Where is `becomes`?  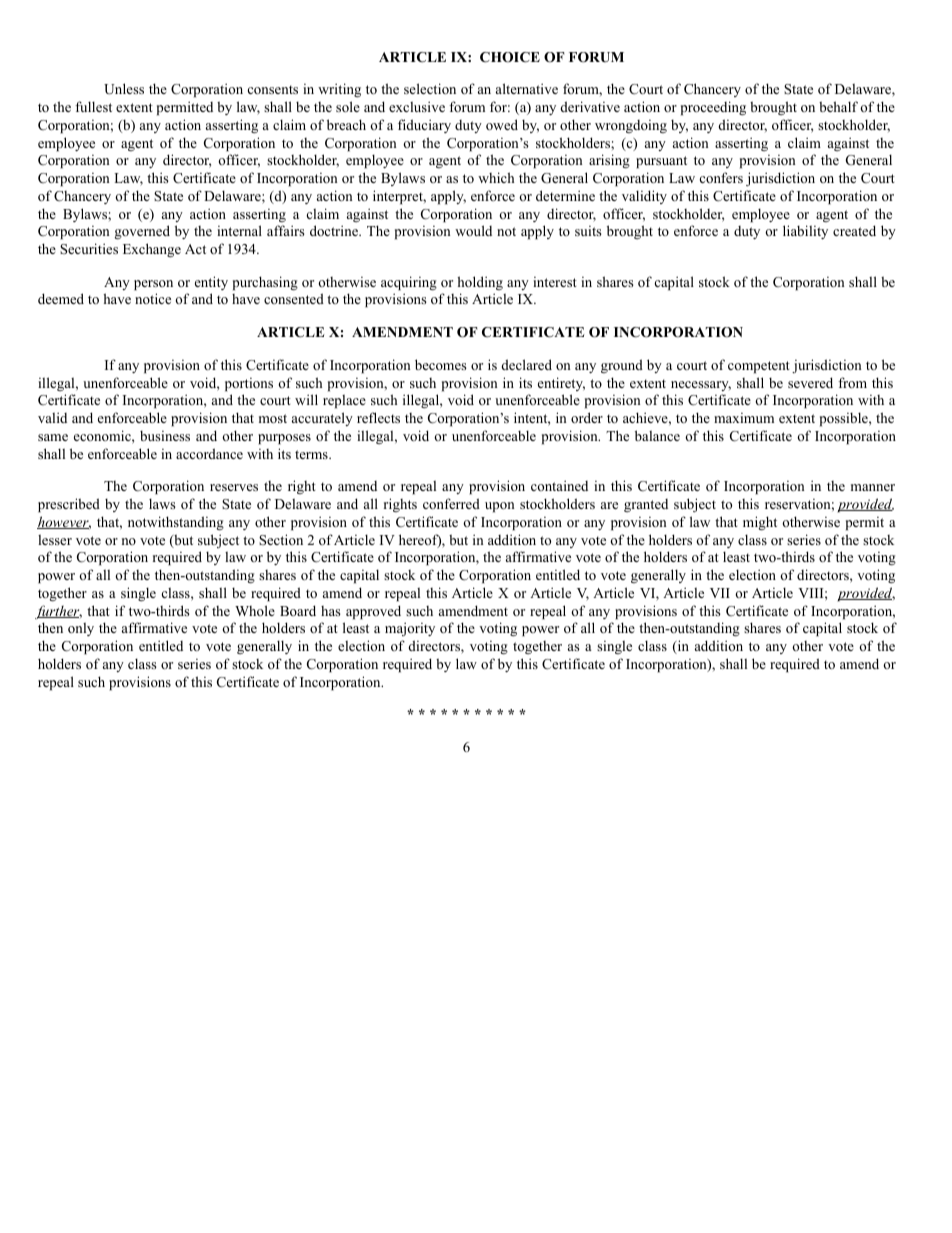 becomes is located at coordinates (441, 364).
